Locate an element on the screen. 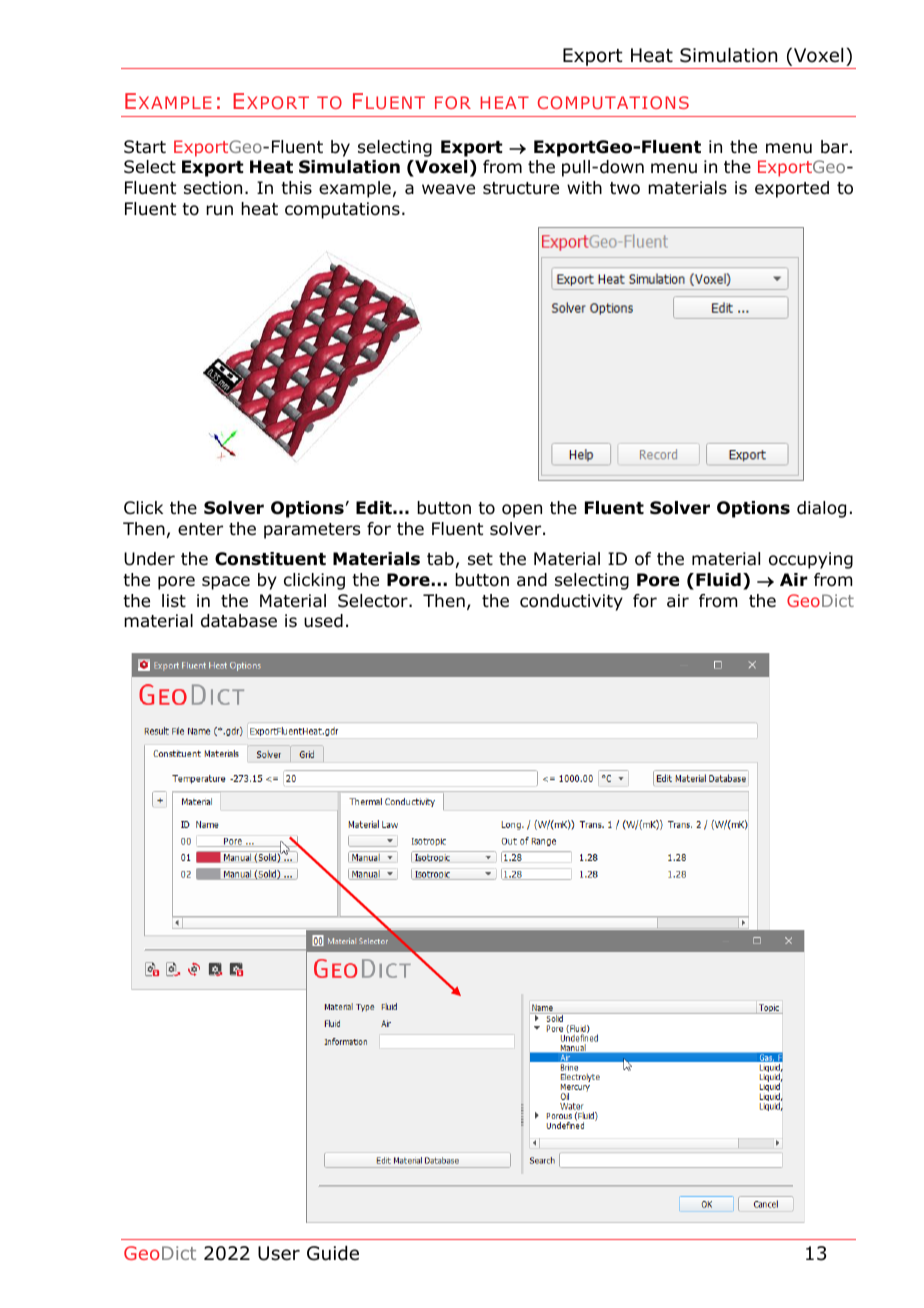 This screenshot has height=1308, width=924. Fluid is located at coordinates (718, 580).
